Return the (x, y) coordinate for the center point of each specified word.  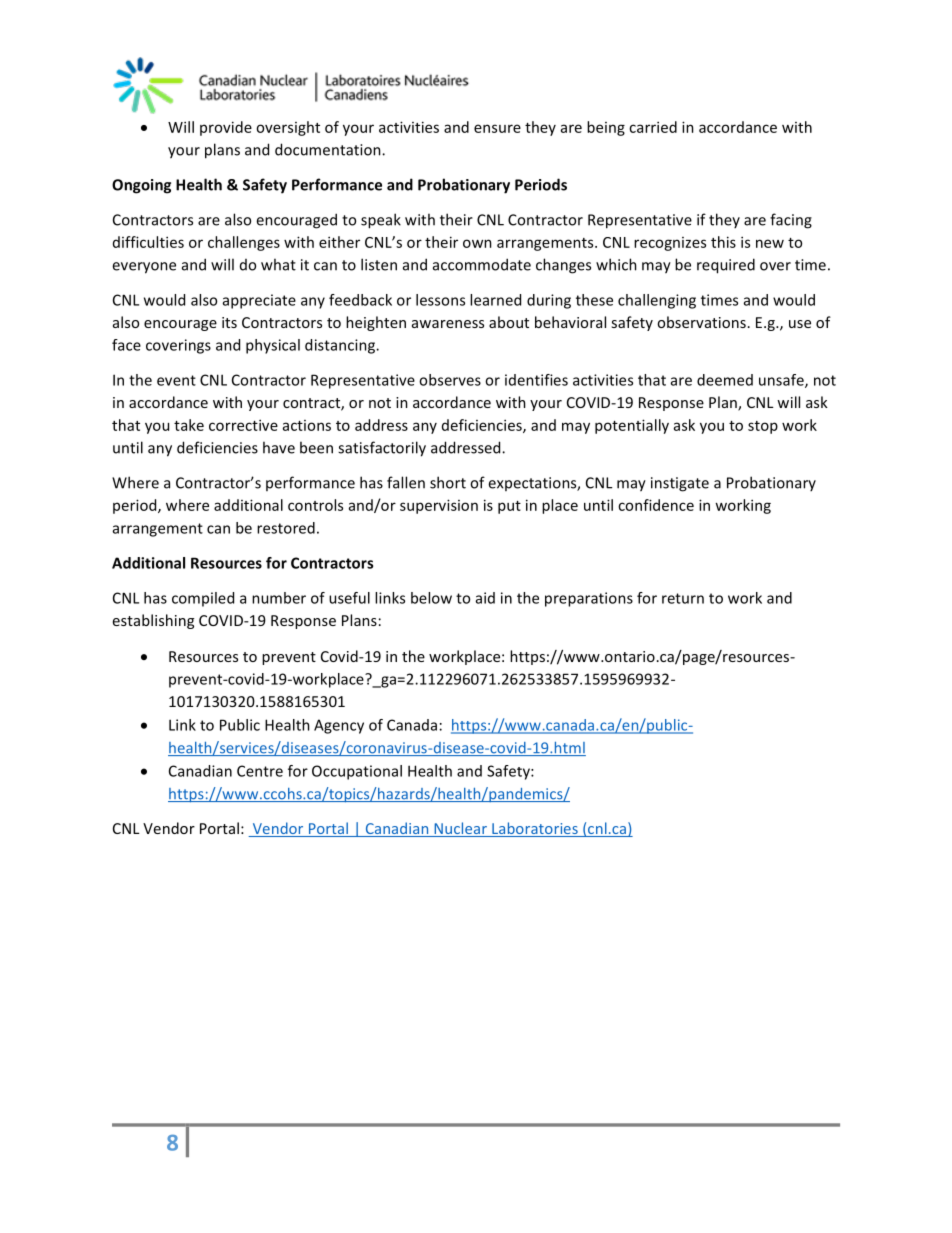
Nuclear (460, 829)
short (448, 482)
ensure (497, 128)
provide (226, 128)
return (683, 598)
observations (701, 322)
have (279, 447)
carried (653, 127)
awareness (448, 324)
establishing (153, 621)
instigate (680, 484)
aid (485, 598)
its (229, 322)
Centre (260, 771)
